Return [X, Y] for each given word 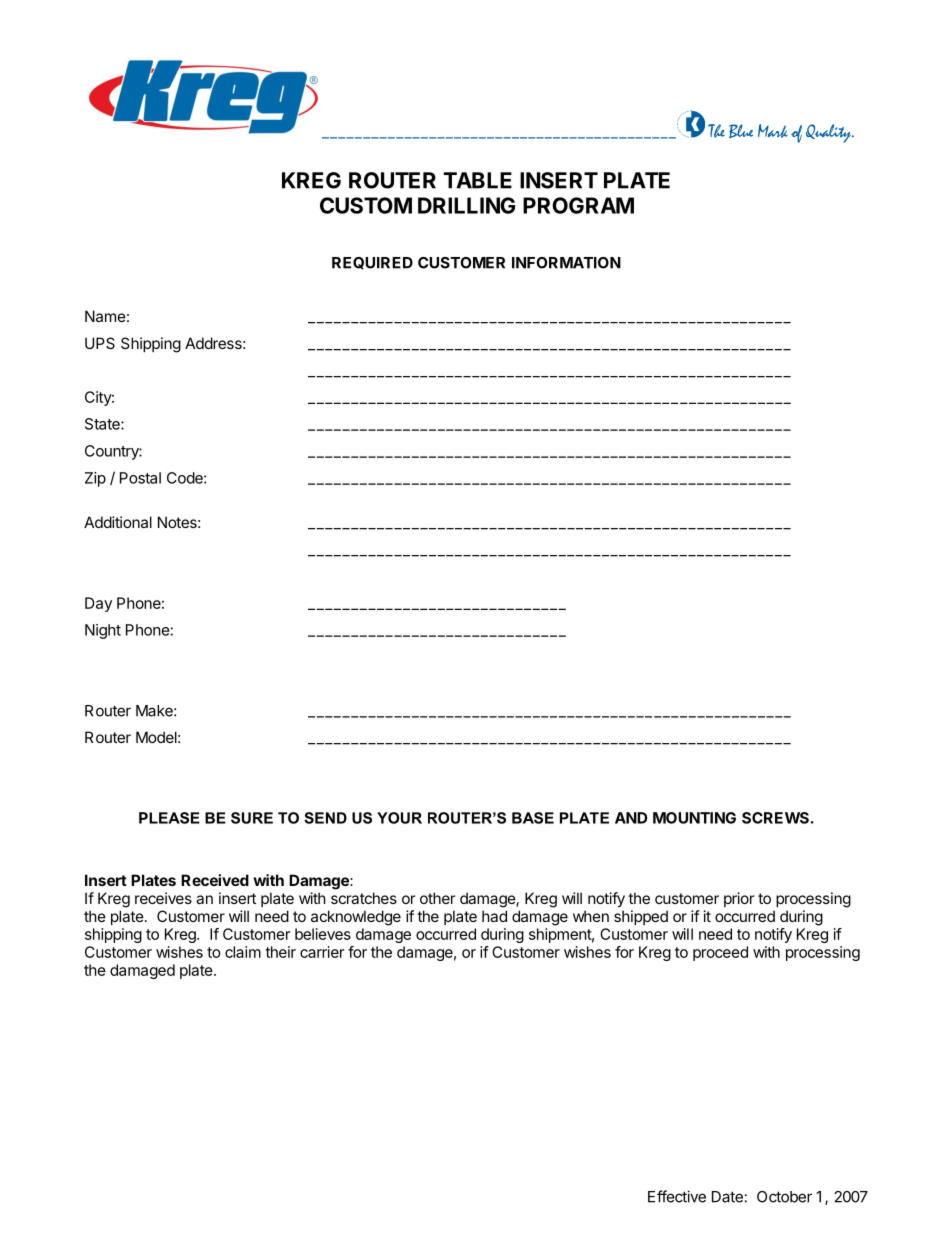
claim [243, 952]
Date [727, 1197]
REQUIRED [372, 263]
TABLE [477, 180]
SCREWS [775, 818]
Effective [677, 1196]
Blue [741, 131]
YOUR [399, 818]
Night [103, 631]
